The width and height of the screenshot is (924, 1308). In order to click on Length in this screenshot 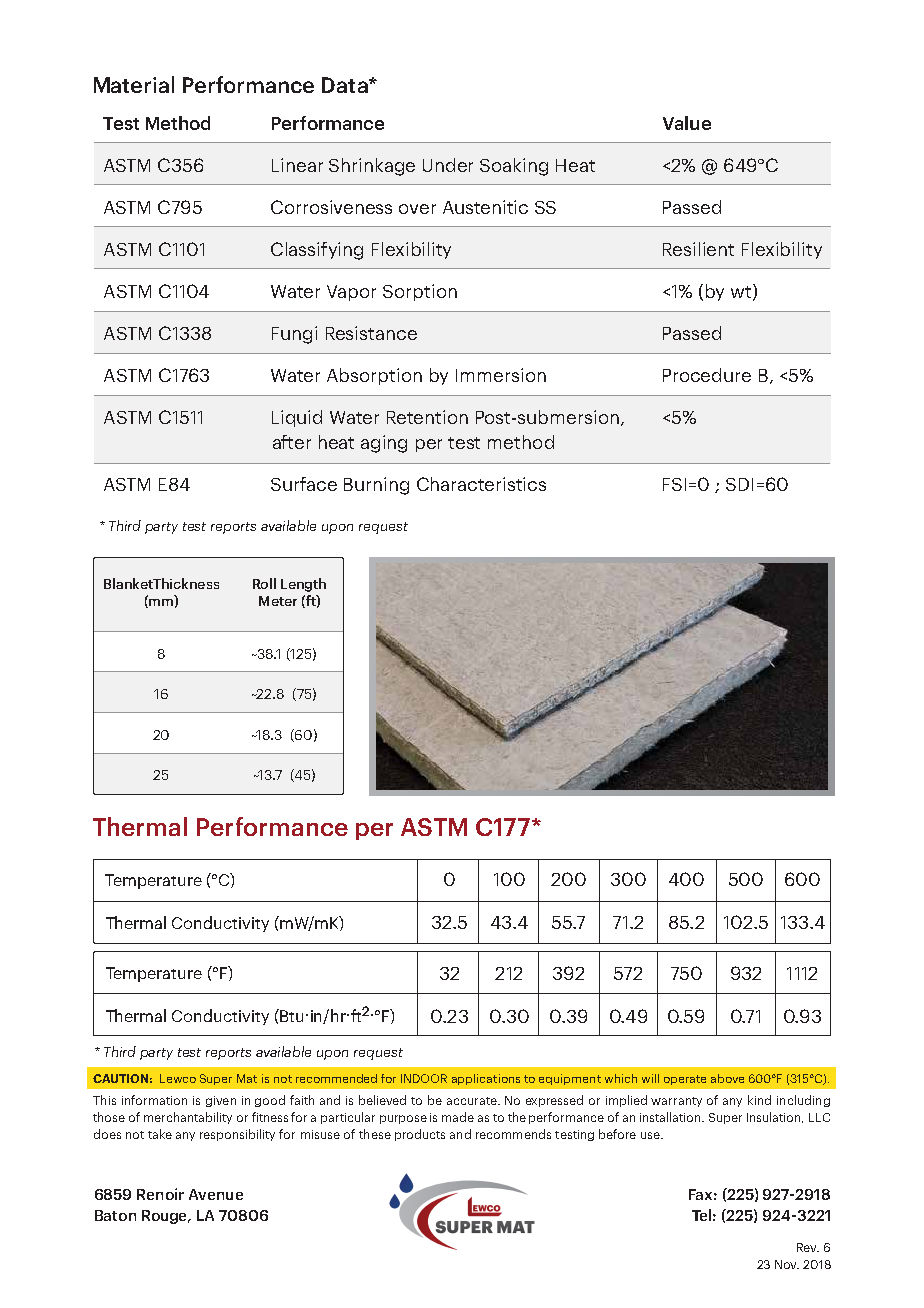, I will do `click(303, 585)`.
